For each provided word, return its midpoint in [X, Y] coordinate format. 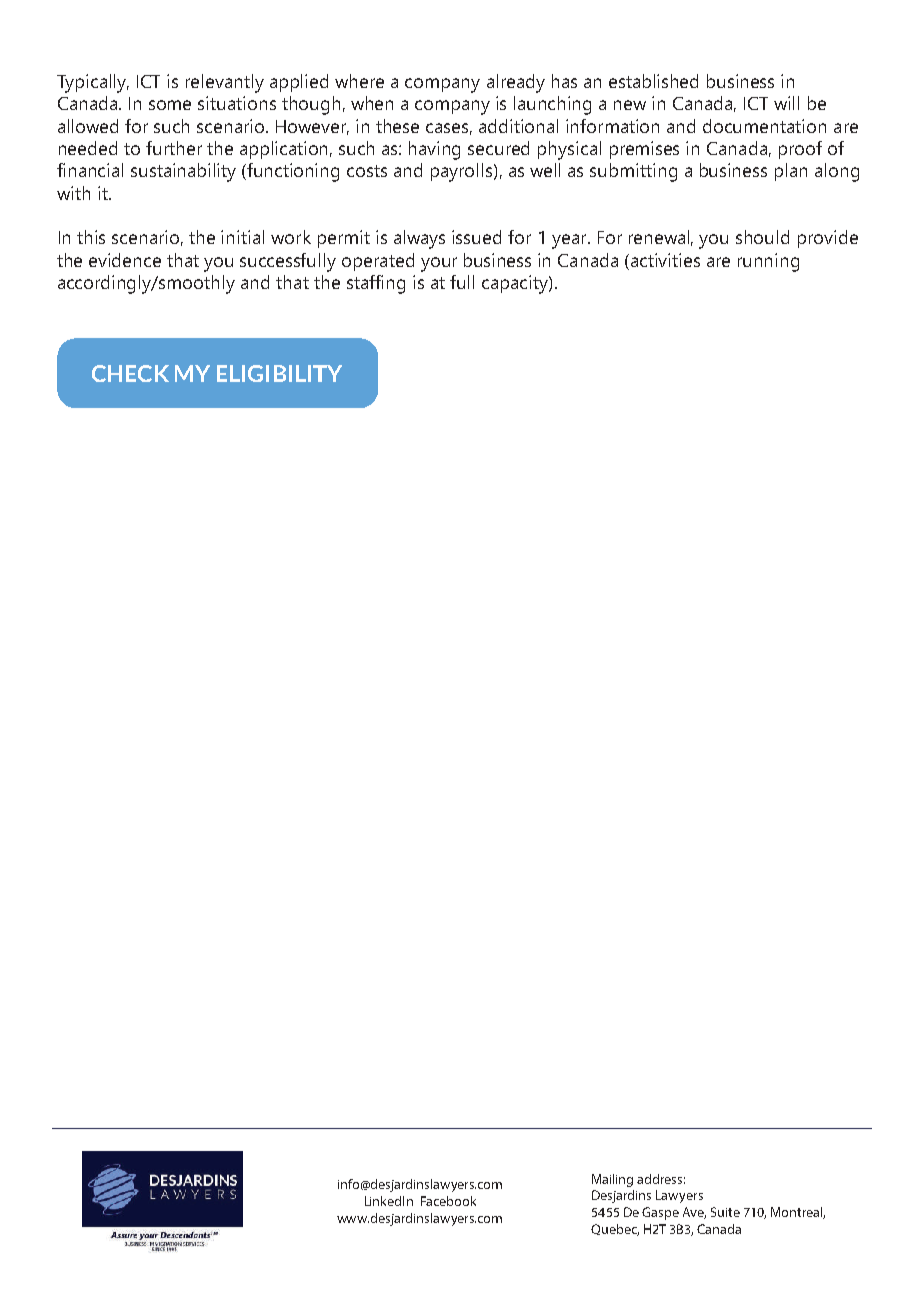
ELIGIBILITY [279, 373]
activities [665, 260]
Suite [725, 1212]
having [434, 150]
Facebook [448, 1201]
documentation [764, 126]
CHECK [130, 373]
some [170, 105]
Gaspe [660, 1213]
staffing [376, 284]
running [768, 262]
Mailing [612, 1180]
